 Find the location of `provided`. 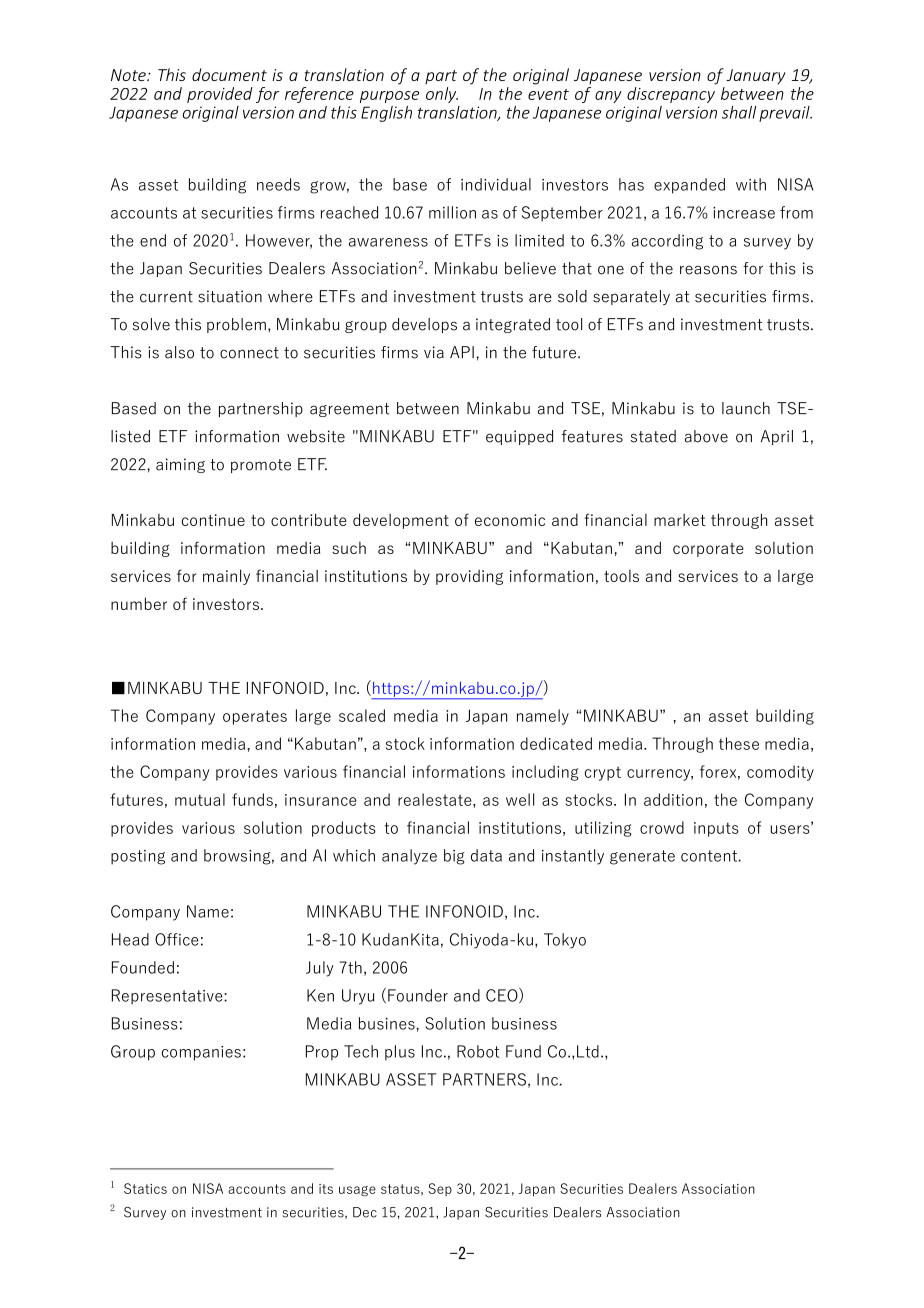

provided is located at coordinates (220, 95).
